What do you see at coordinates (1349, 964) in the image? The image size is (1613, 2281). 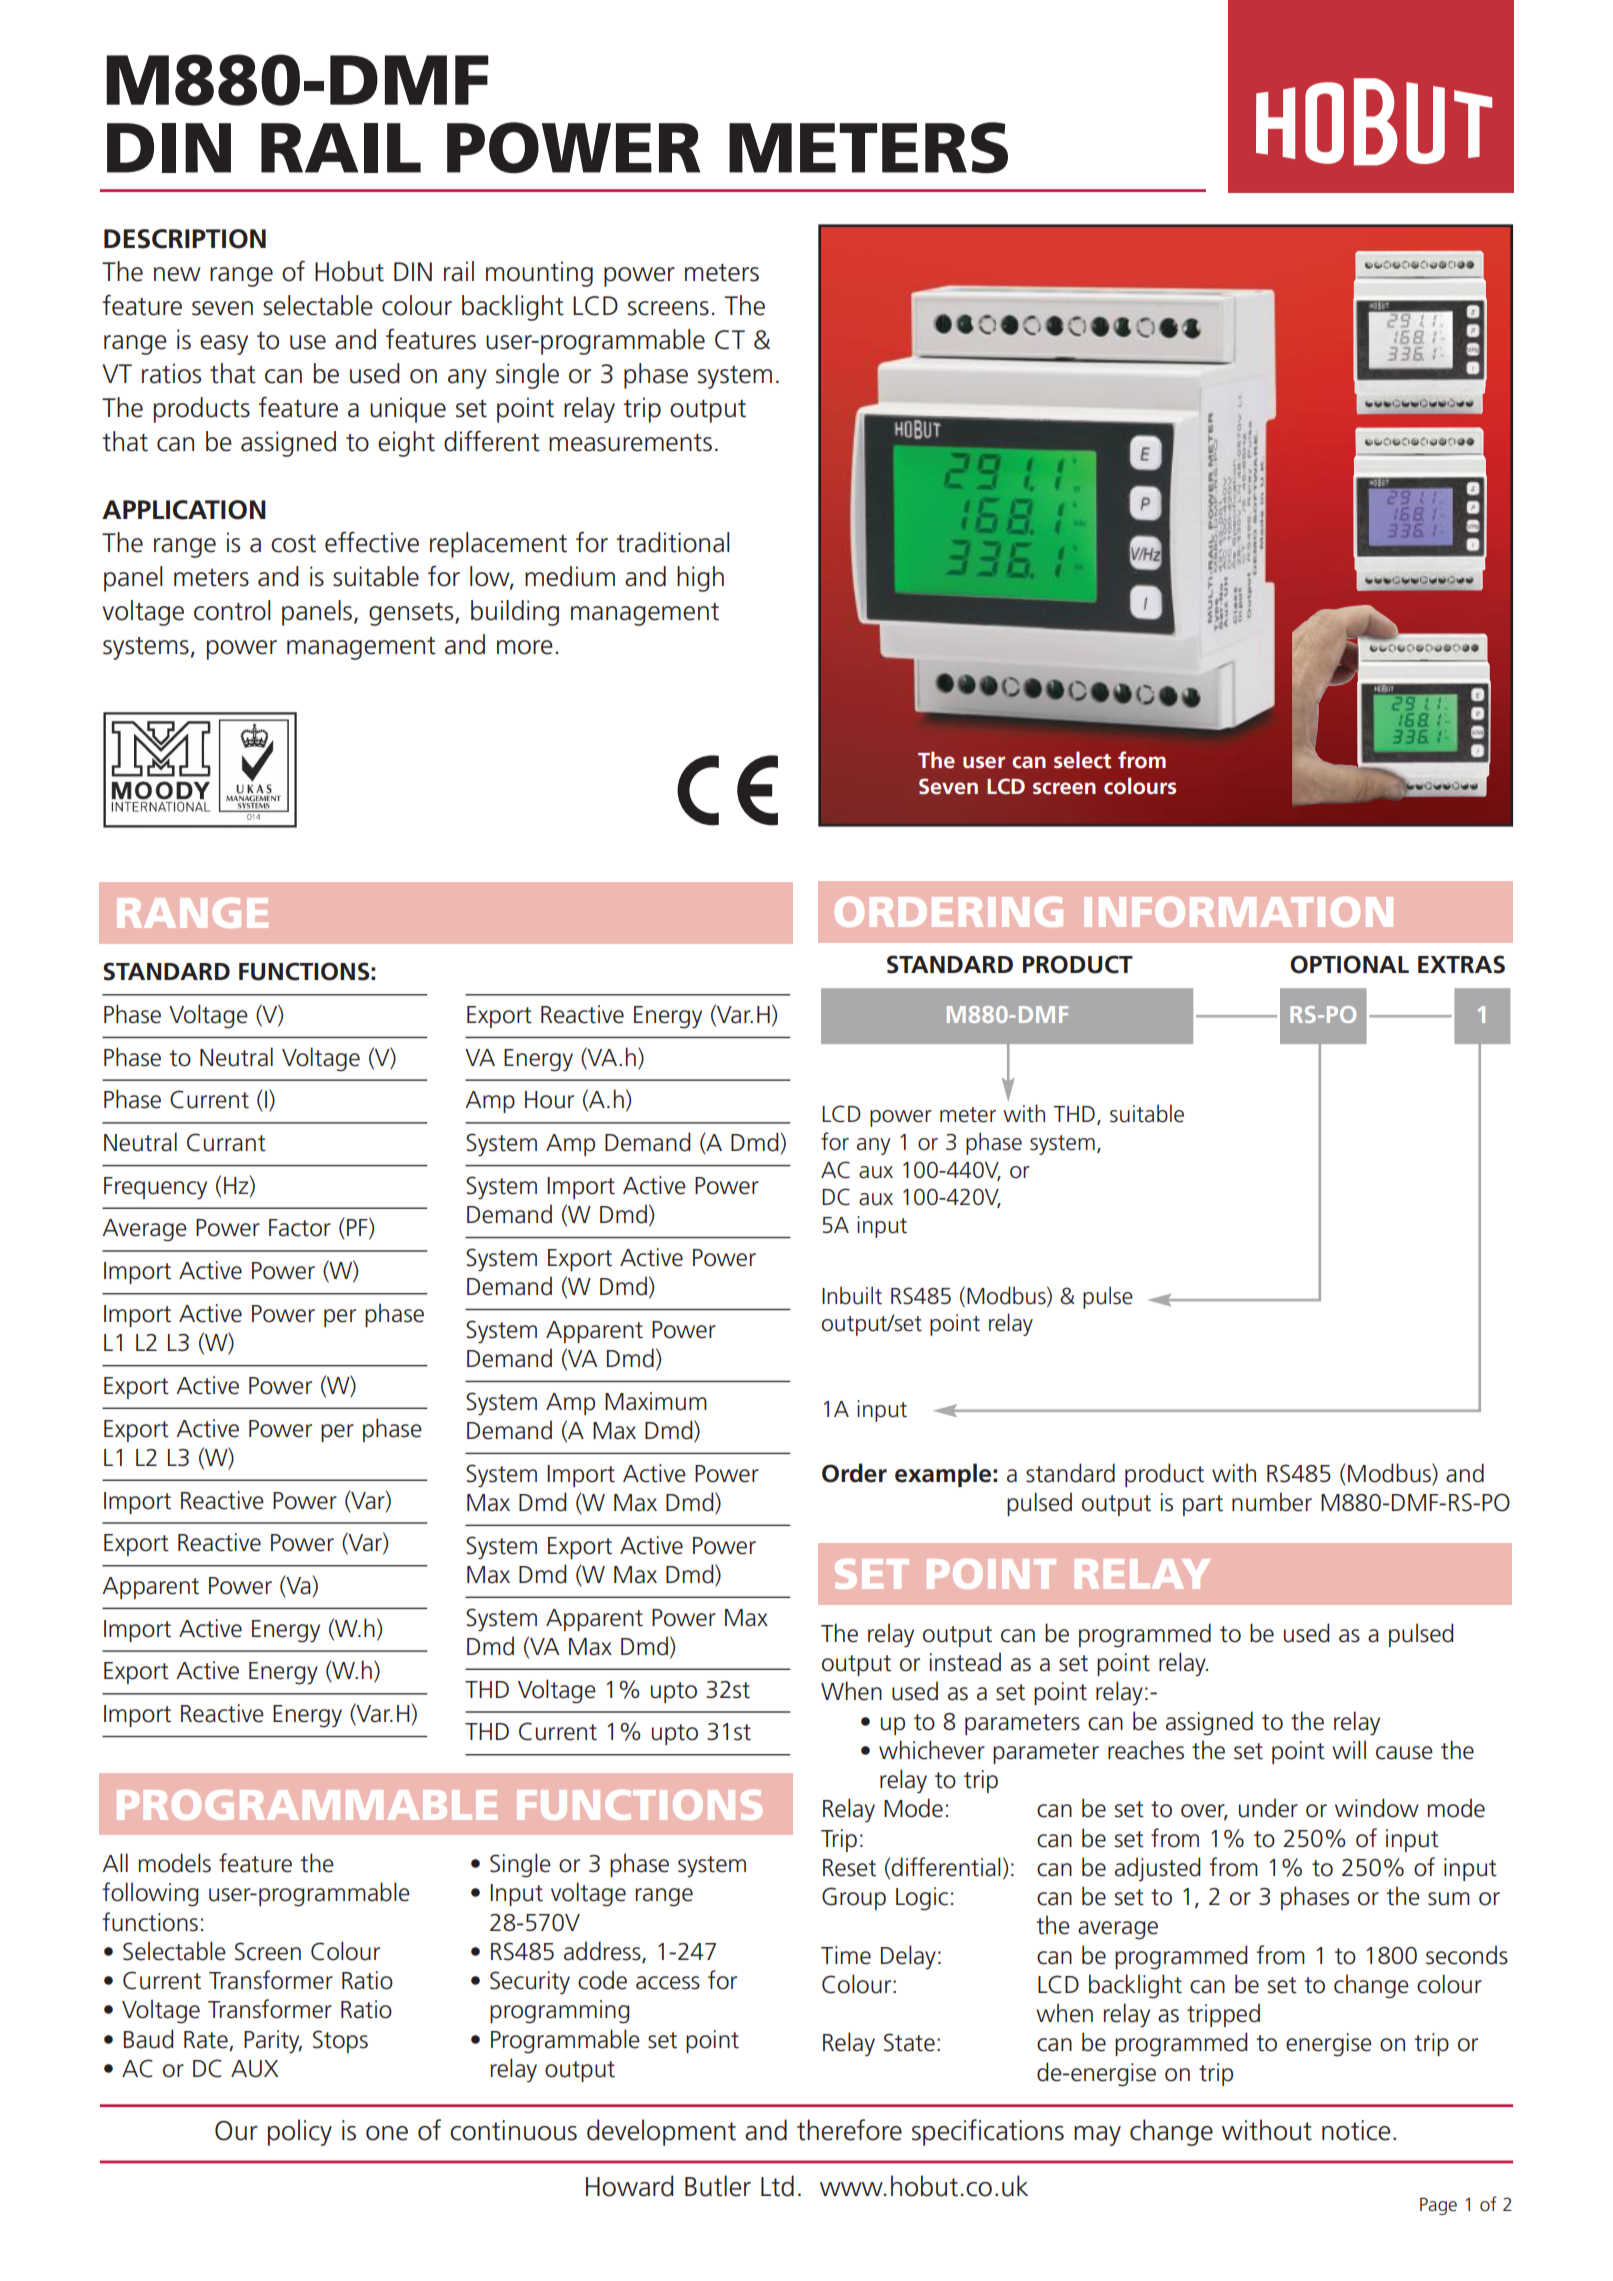 I see `OPTIONAL` at bounding box center [1349, 964].
